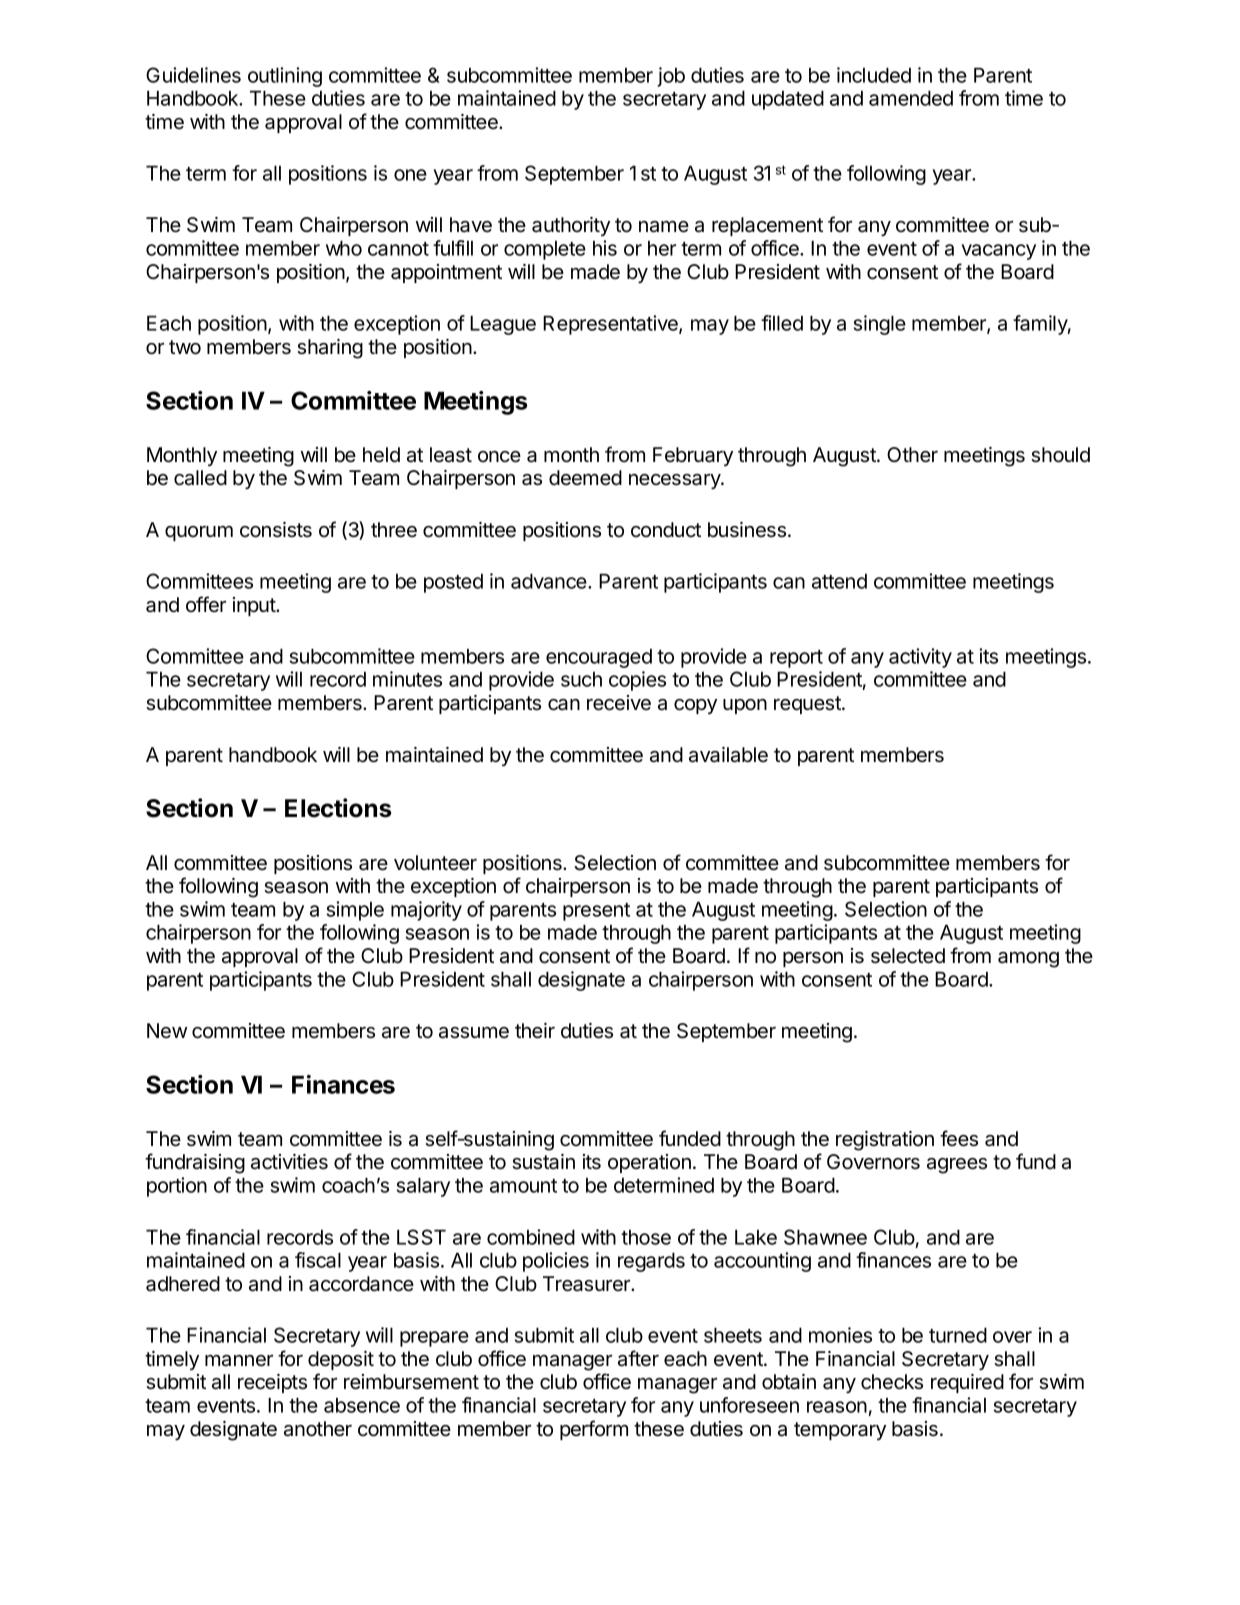 The width and height of the screenshot is (1240, 1605). I want to click on receive, so click(619, 703).
